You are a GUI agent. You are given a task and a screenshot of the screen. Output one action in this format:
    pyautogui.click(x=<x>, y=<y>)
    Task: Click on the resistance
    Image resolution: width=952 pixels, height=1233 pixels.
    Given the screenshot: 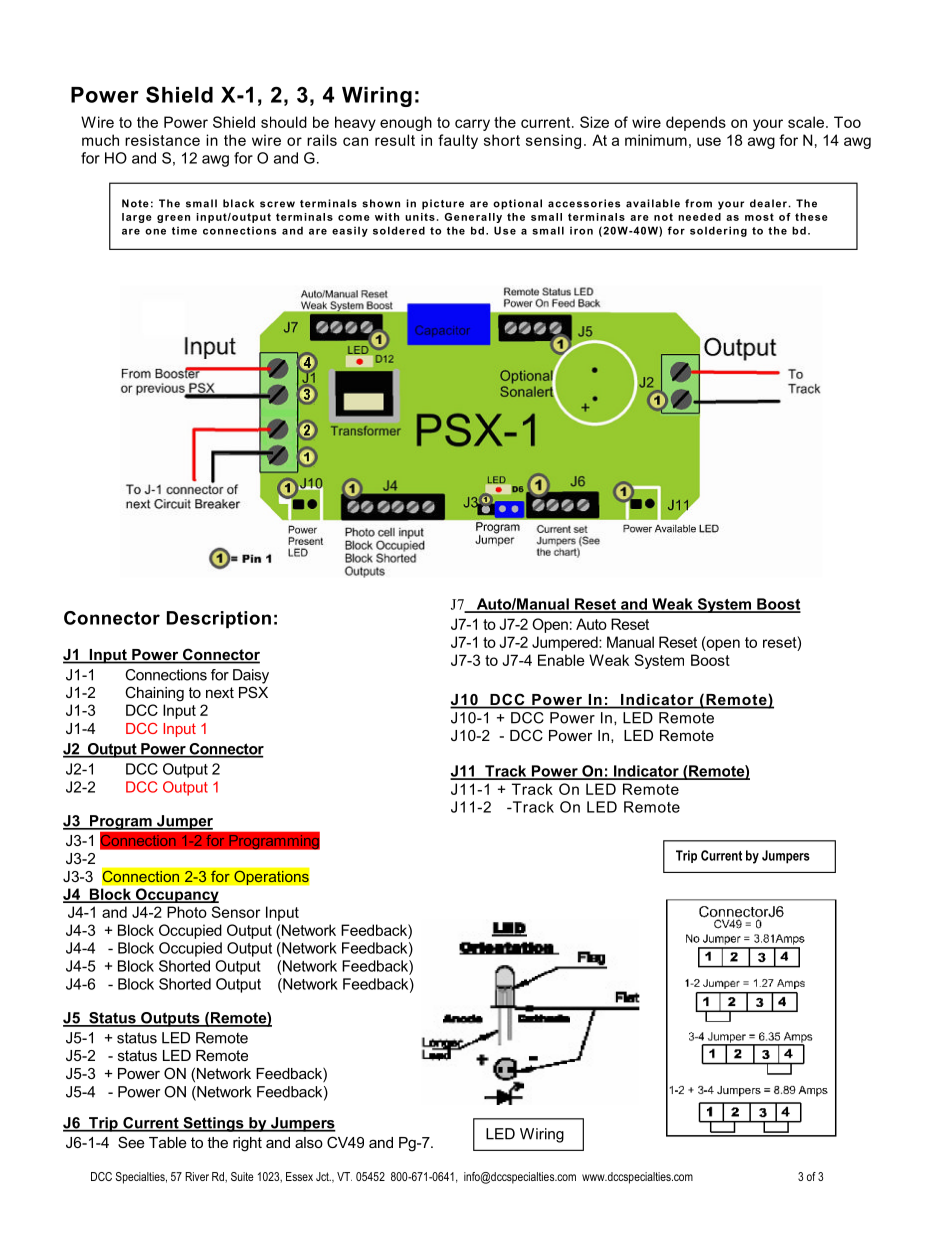 What is the action you would take?
    pyautogui.click(x=162, y=140)
